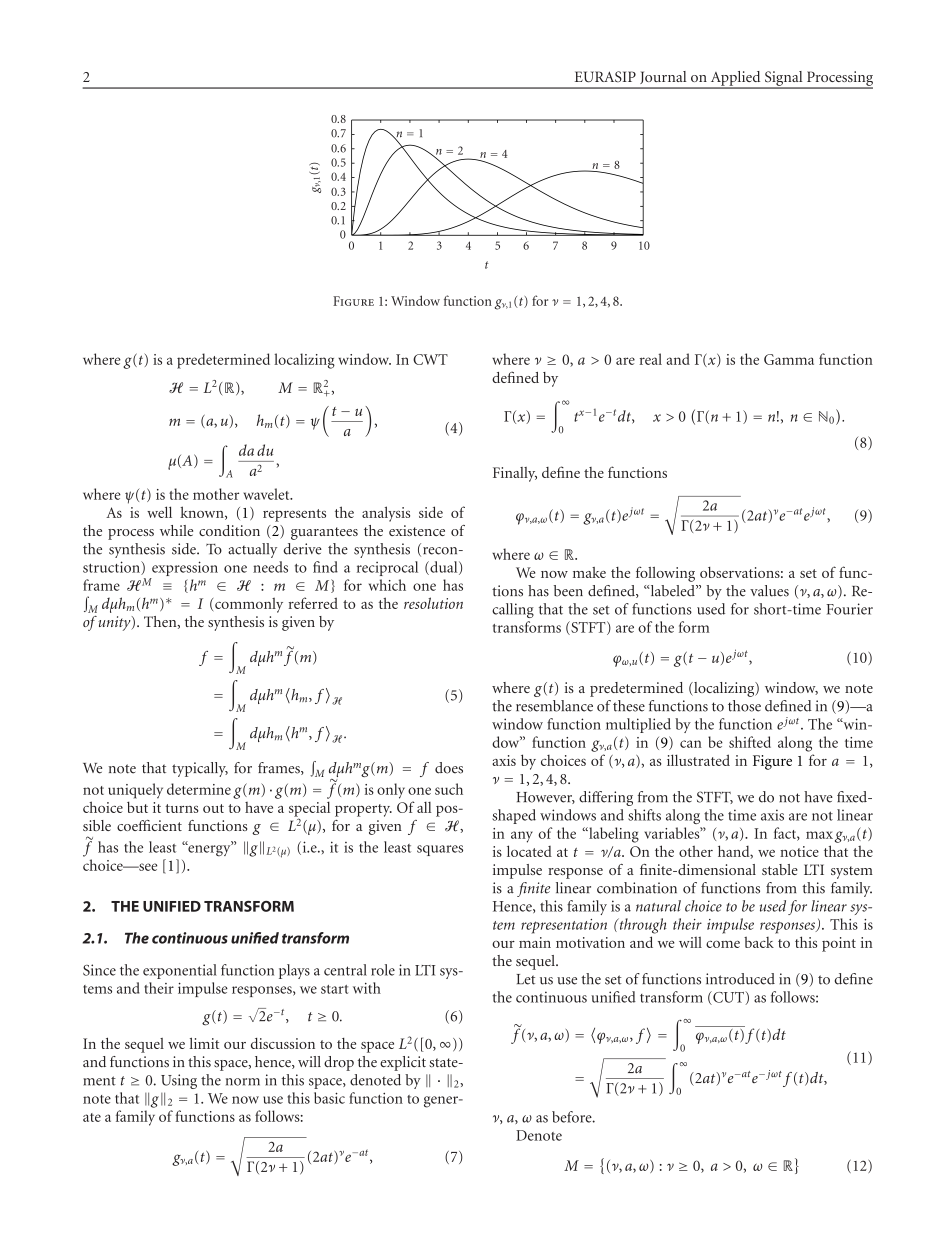  What do you see at coordinates (799, 851) in the page?
I see `notice` at bounding box center [799, 851].
